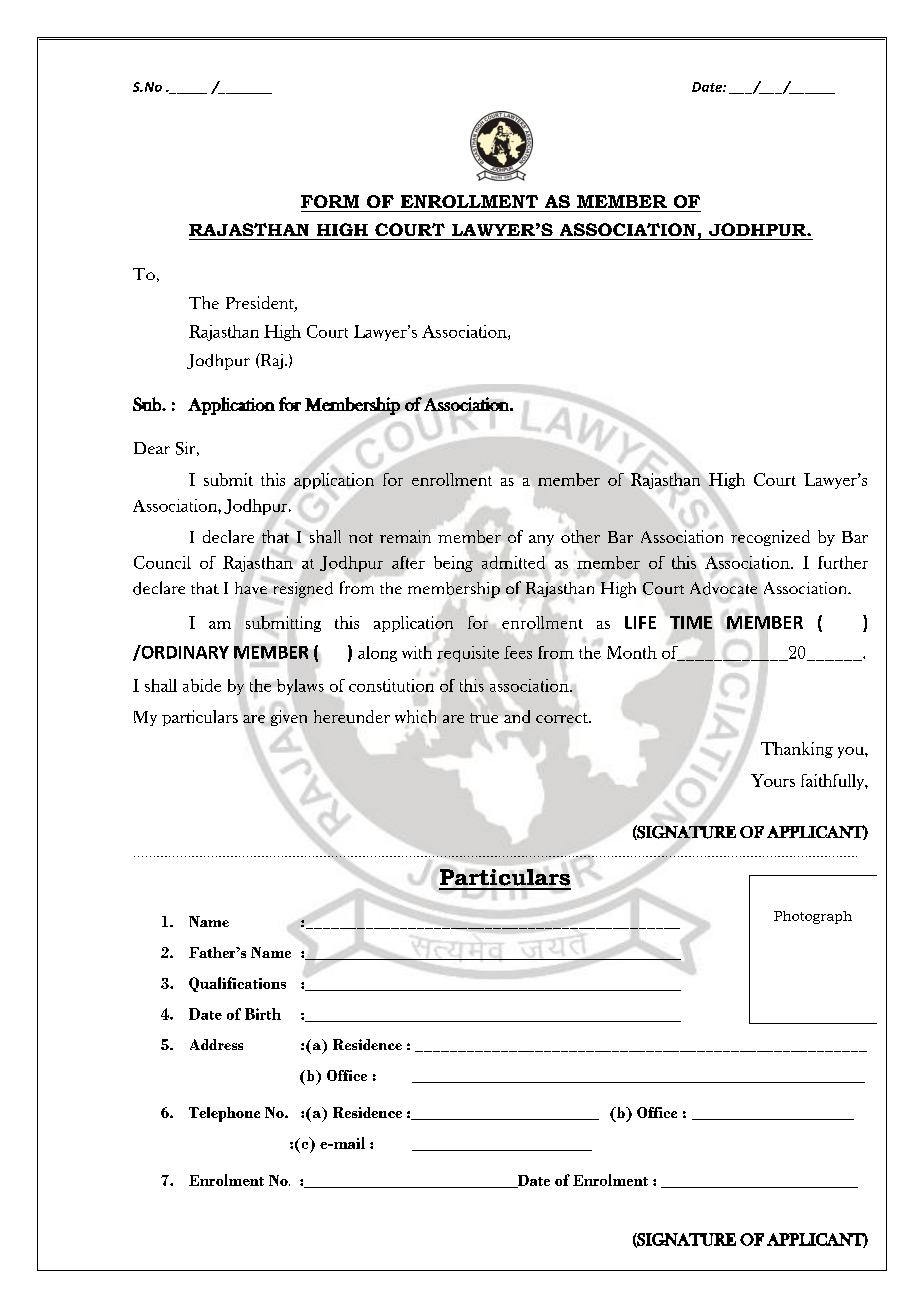 Image resolution: width=924 pixels, height=1308 pixels. Describe the element at coordinates (541, 540) in the page. I see `any` at that location.
